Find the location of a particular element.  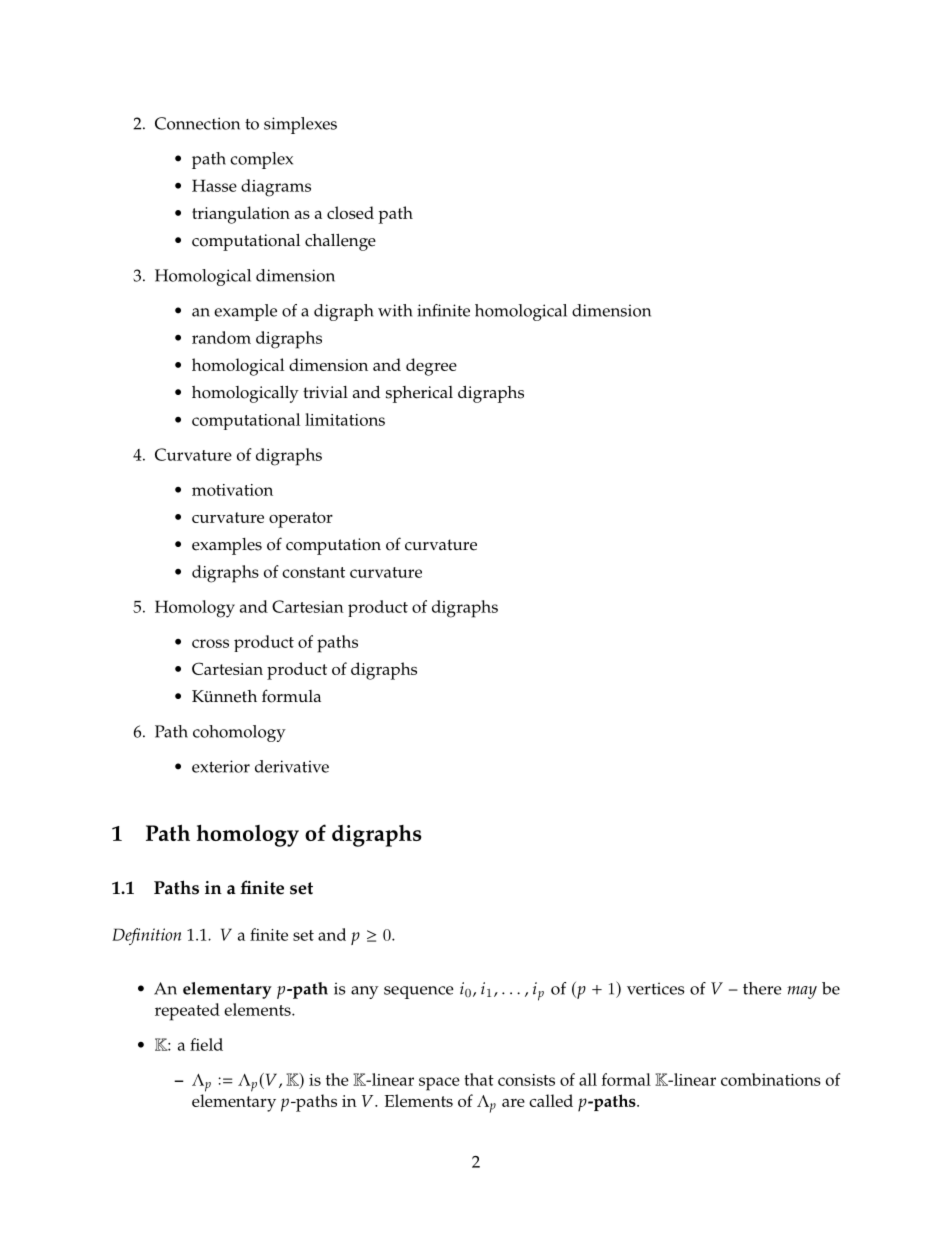

motivation is located at coordinates (232, 490).
